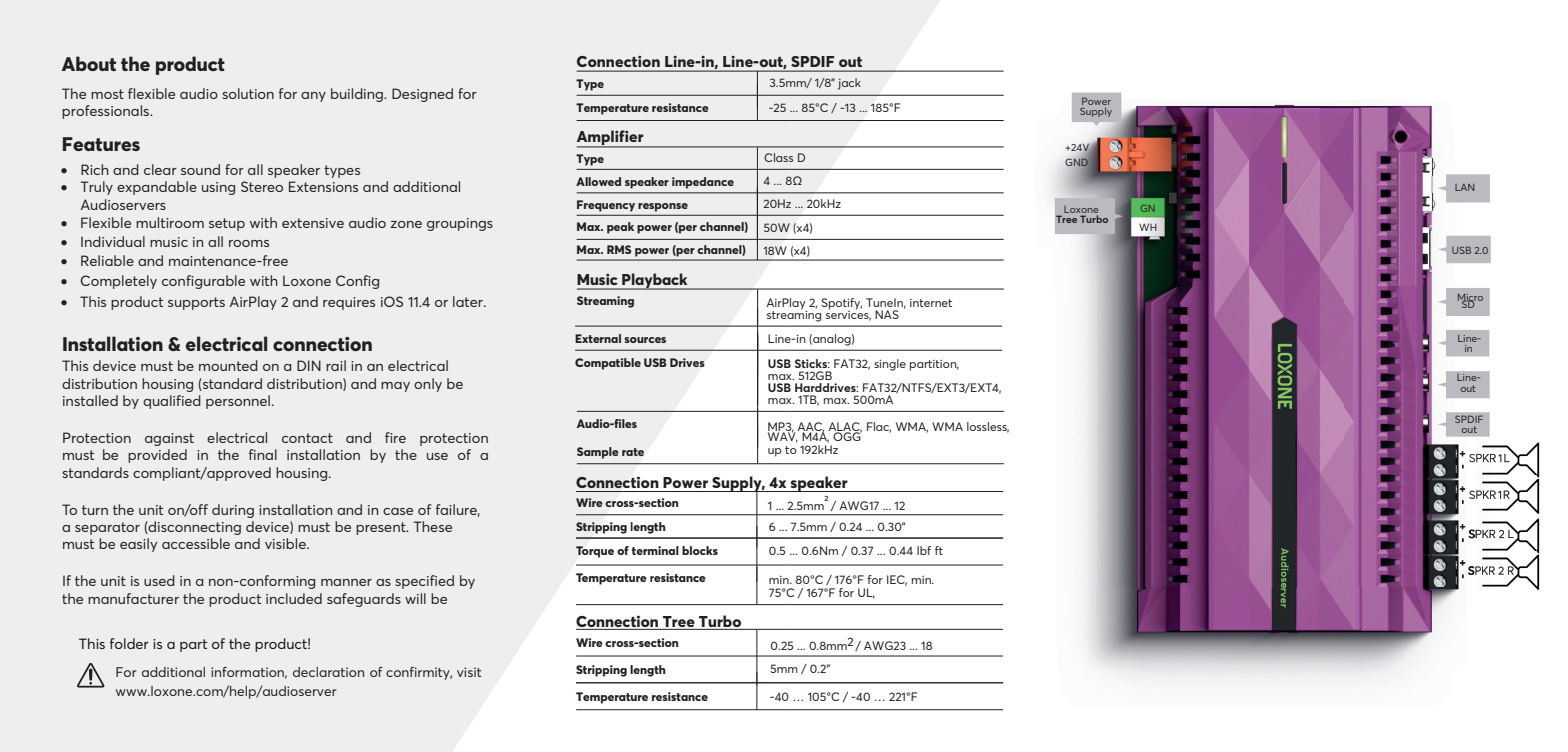 The width and height of the document is (1568, 752). Describe the element at coordinates (118, 282) in the document. I see `Completely` at that location.
